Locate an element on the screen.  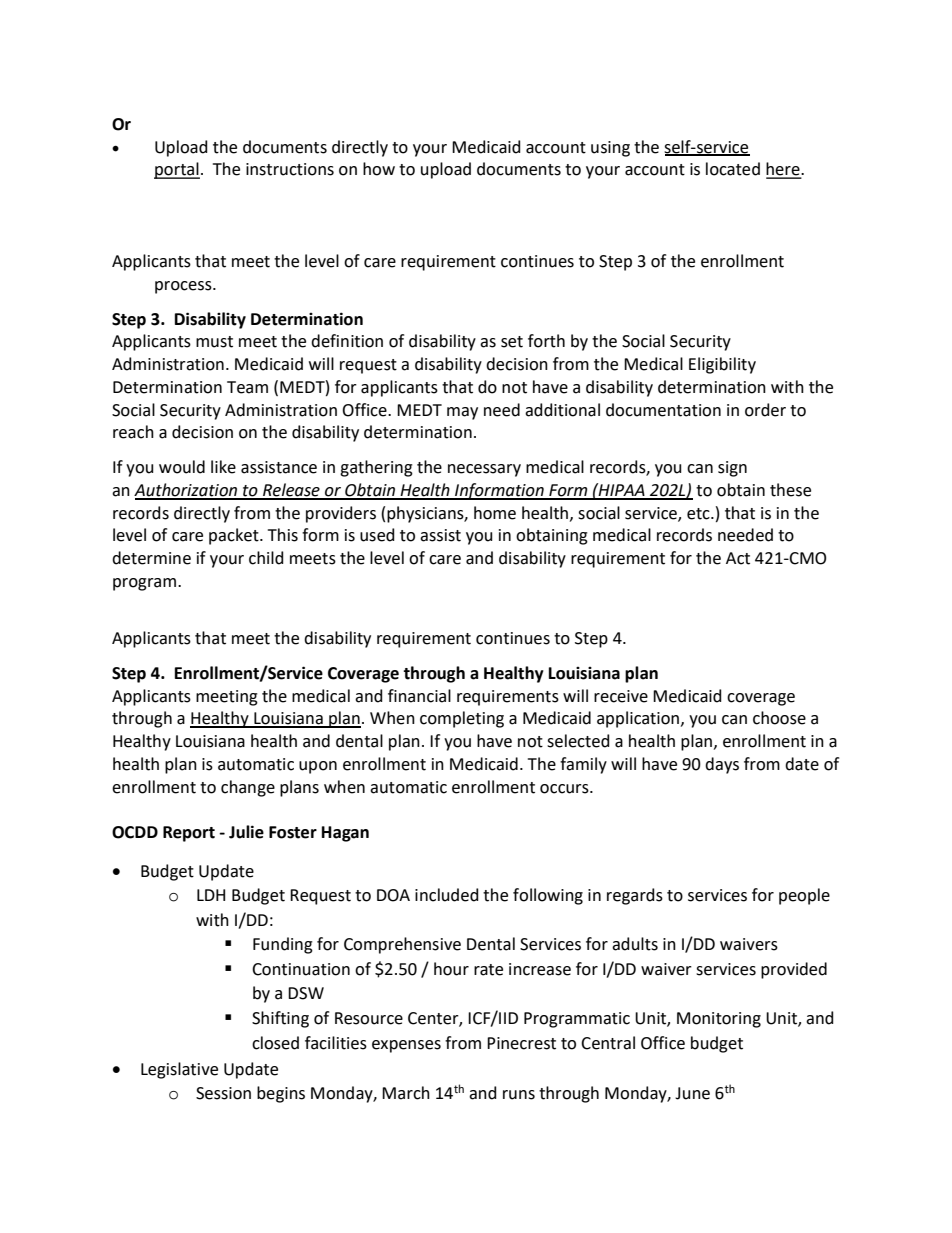
people is located at coordinates (804, 896).
